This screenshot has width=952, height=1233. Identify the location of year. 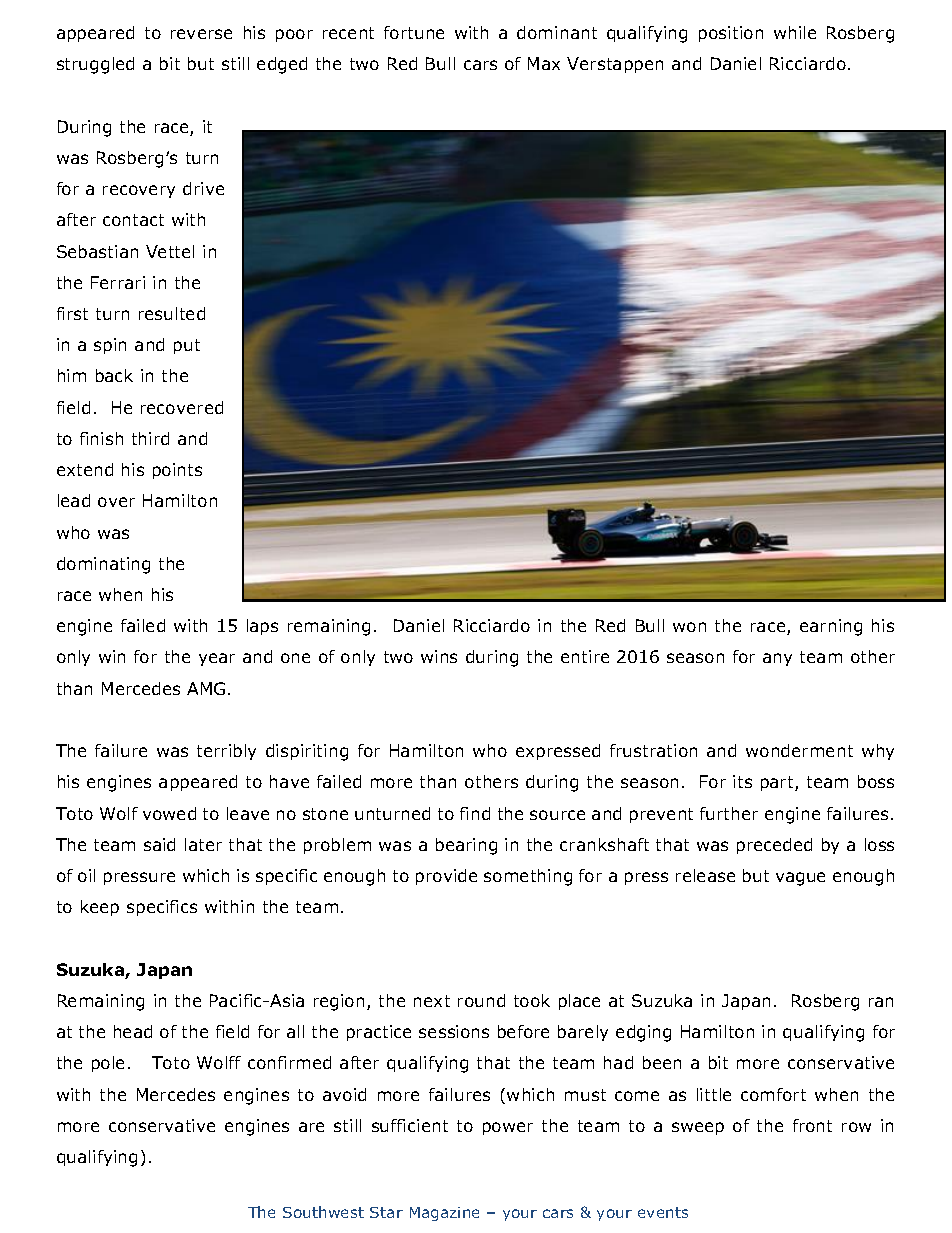
(217, 659).
